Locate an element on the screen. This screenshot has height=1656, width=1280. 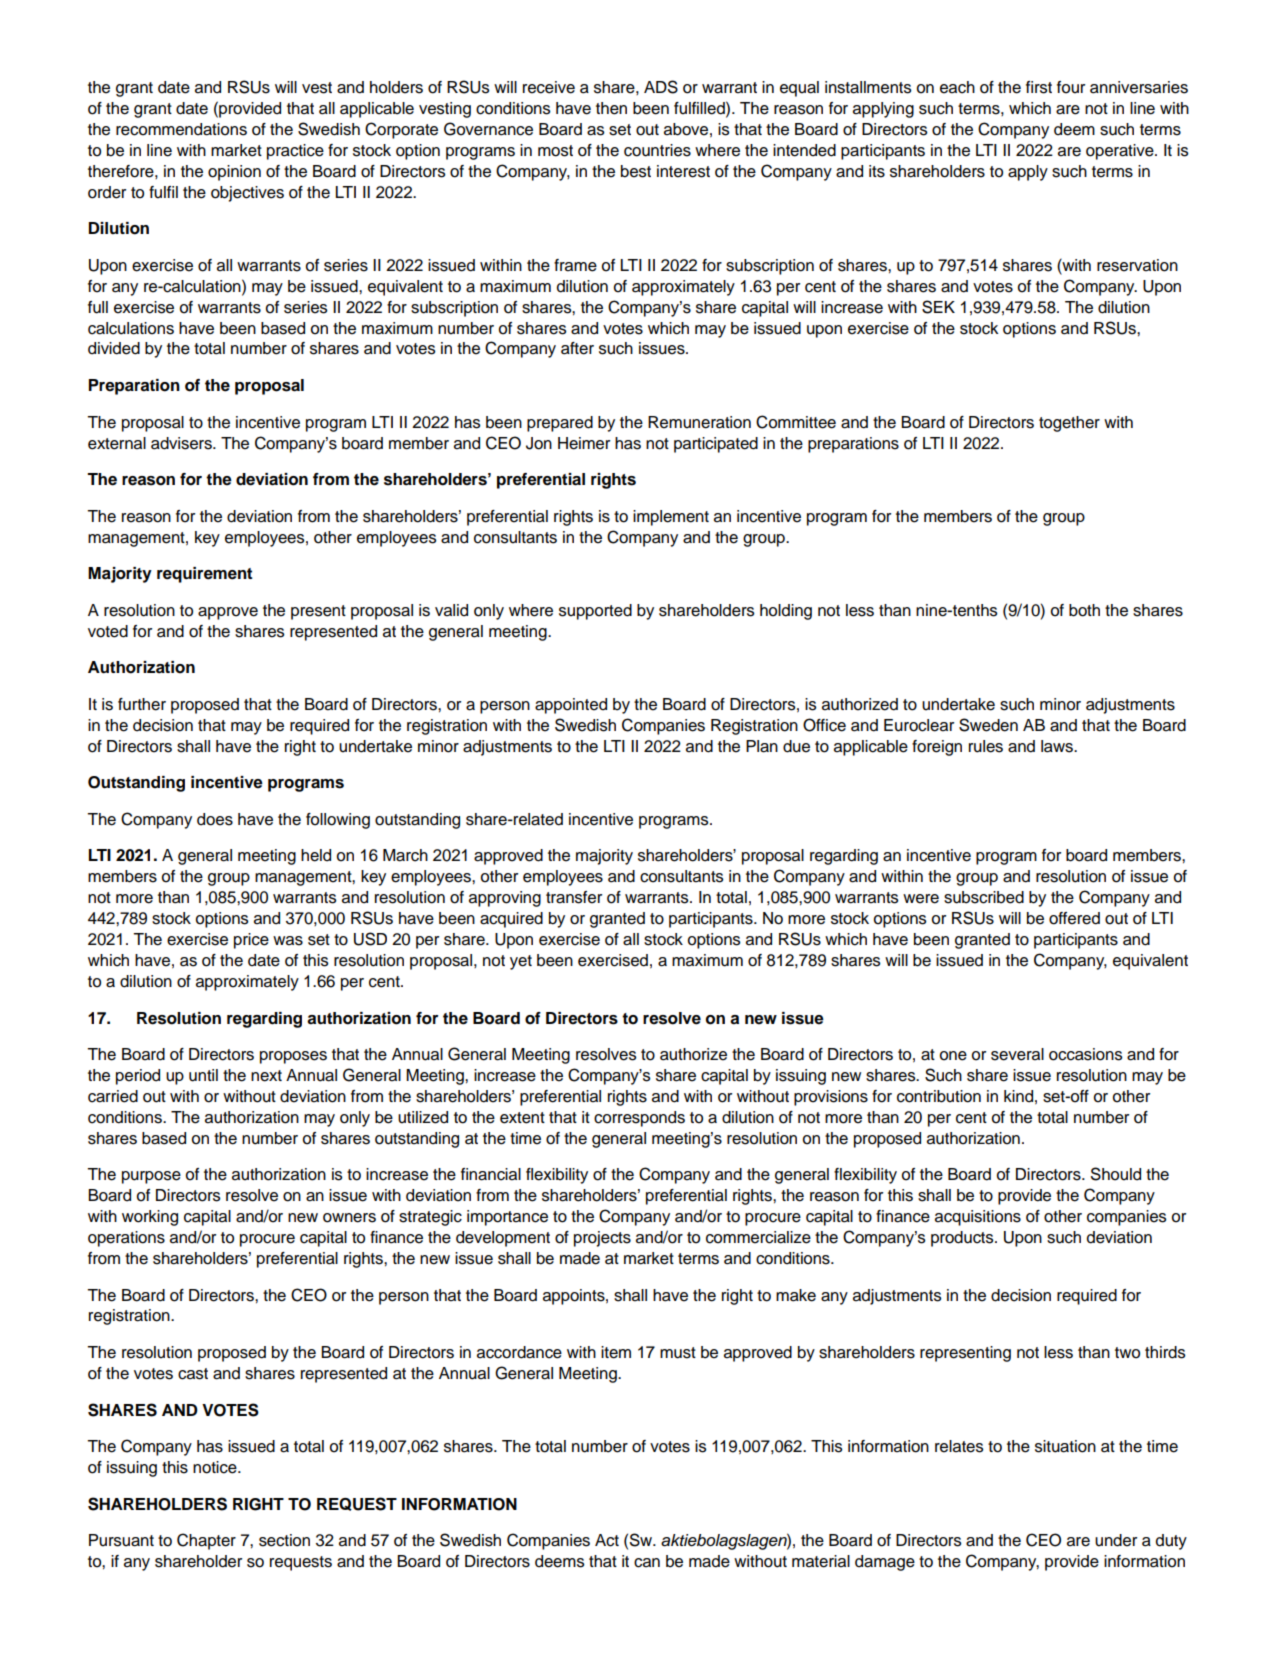
transfer is located at coordinates (574, 897).
